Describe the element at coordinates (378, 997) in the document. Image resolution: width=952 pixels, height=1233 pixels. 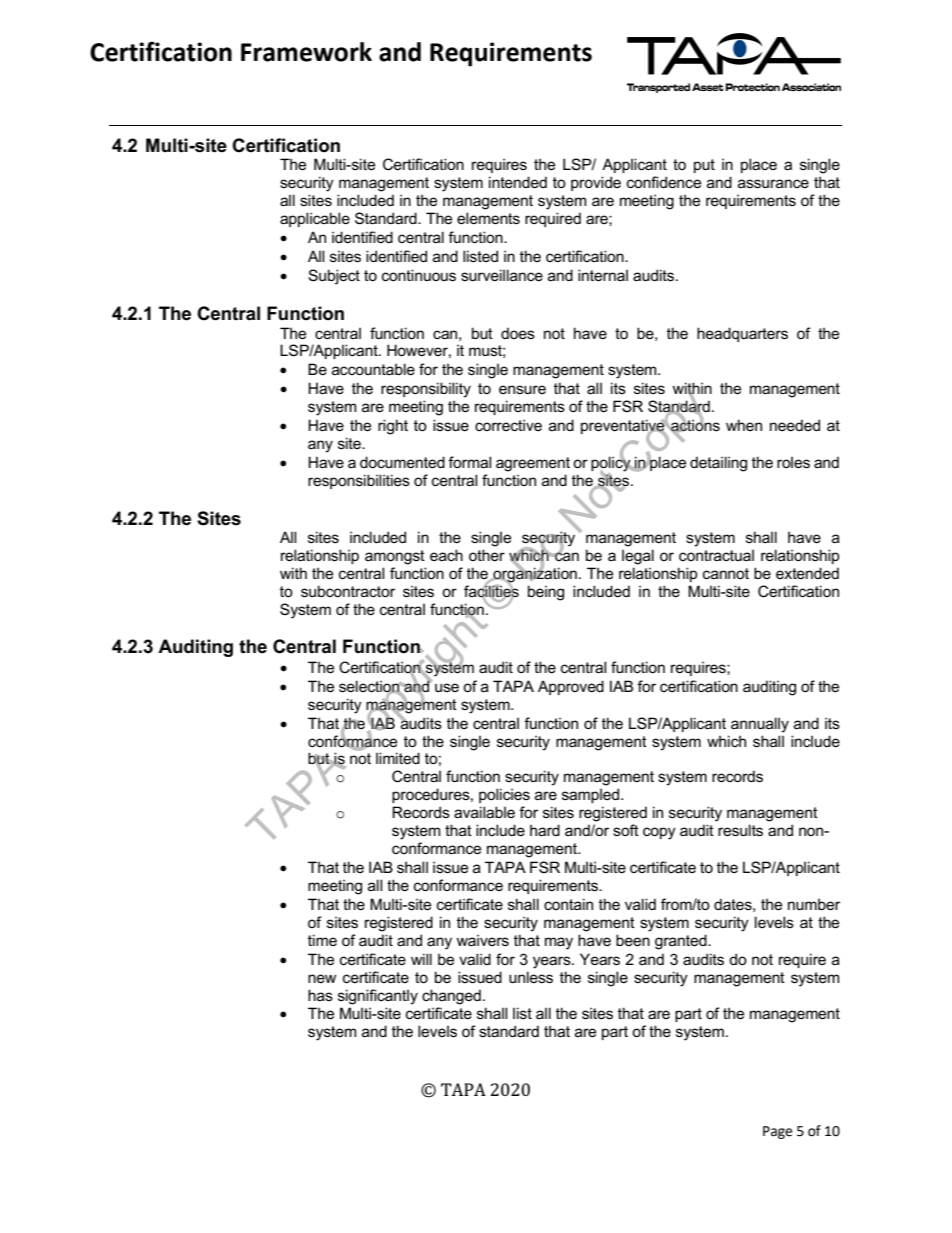
I see `significantly` at that location.
